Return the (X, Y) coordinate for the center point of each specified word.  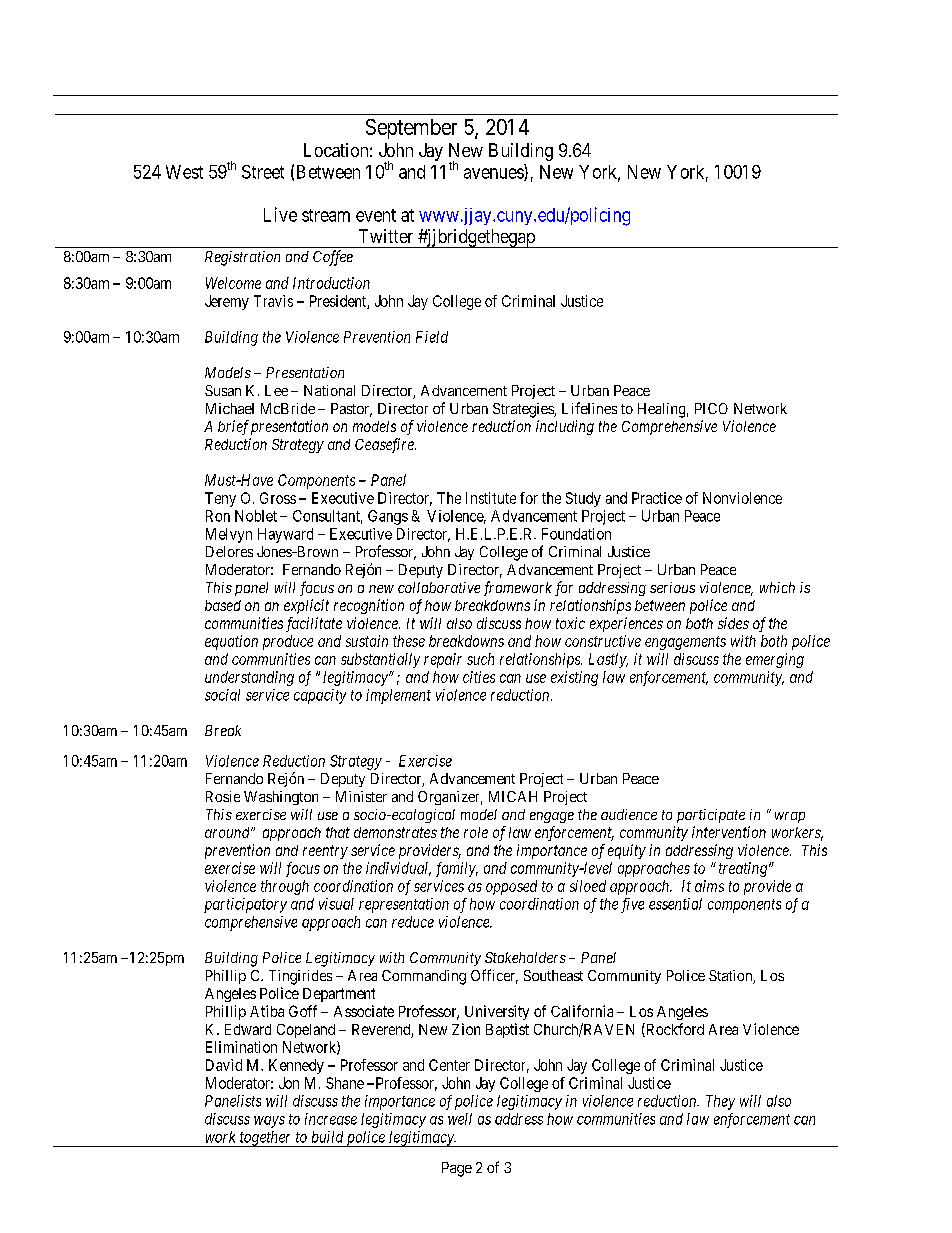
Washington (281, 798)
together (266, 1139)
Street (263, 172)
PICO (711, 408)
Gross (278, 498)
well (460, 1119)
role (476, 832)
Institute (491, 498)
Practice (657, 498)
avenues (494, 174)
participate (711, 816)
